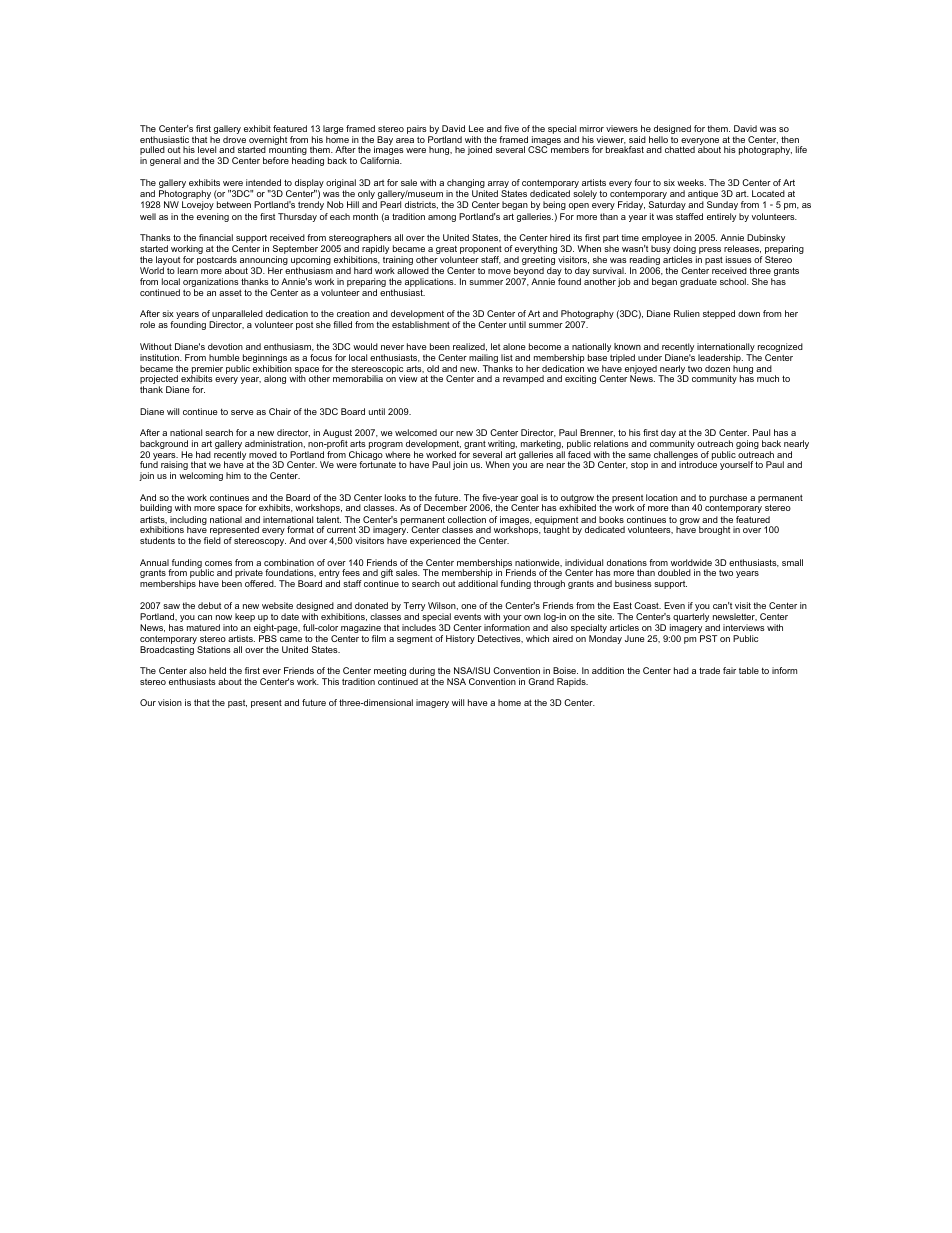  What do you see at coordinates (217, 670) in the image?
I see `held` at bounding box center [217, 670].
